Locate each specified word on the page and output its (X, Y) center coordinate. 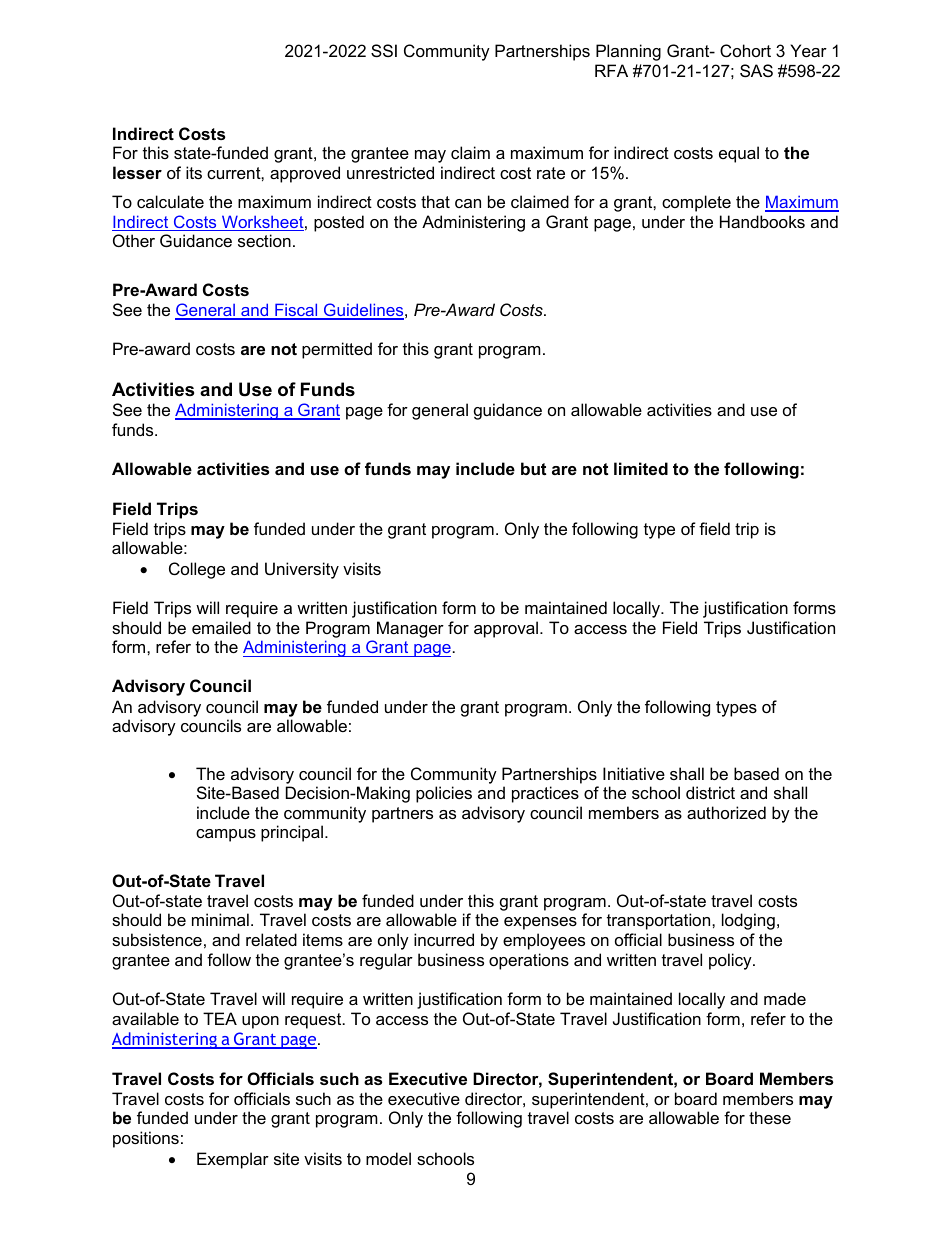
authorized (726, 812)
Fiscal (296, 311)
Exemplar (233, 1160)
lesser (137, 172)
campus (226, 835)
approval (506, 629)
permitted (337, 350)
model (388, 1158)
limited (641, 468)
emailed (221, 627)
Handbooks (762, 221)
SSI (384, 50)
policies (444, 794)
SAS (756, 70)
